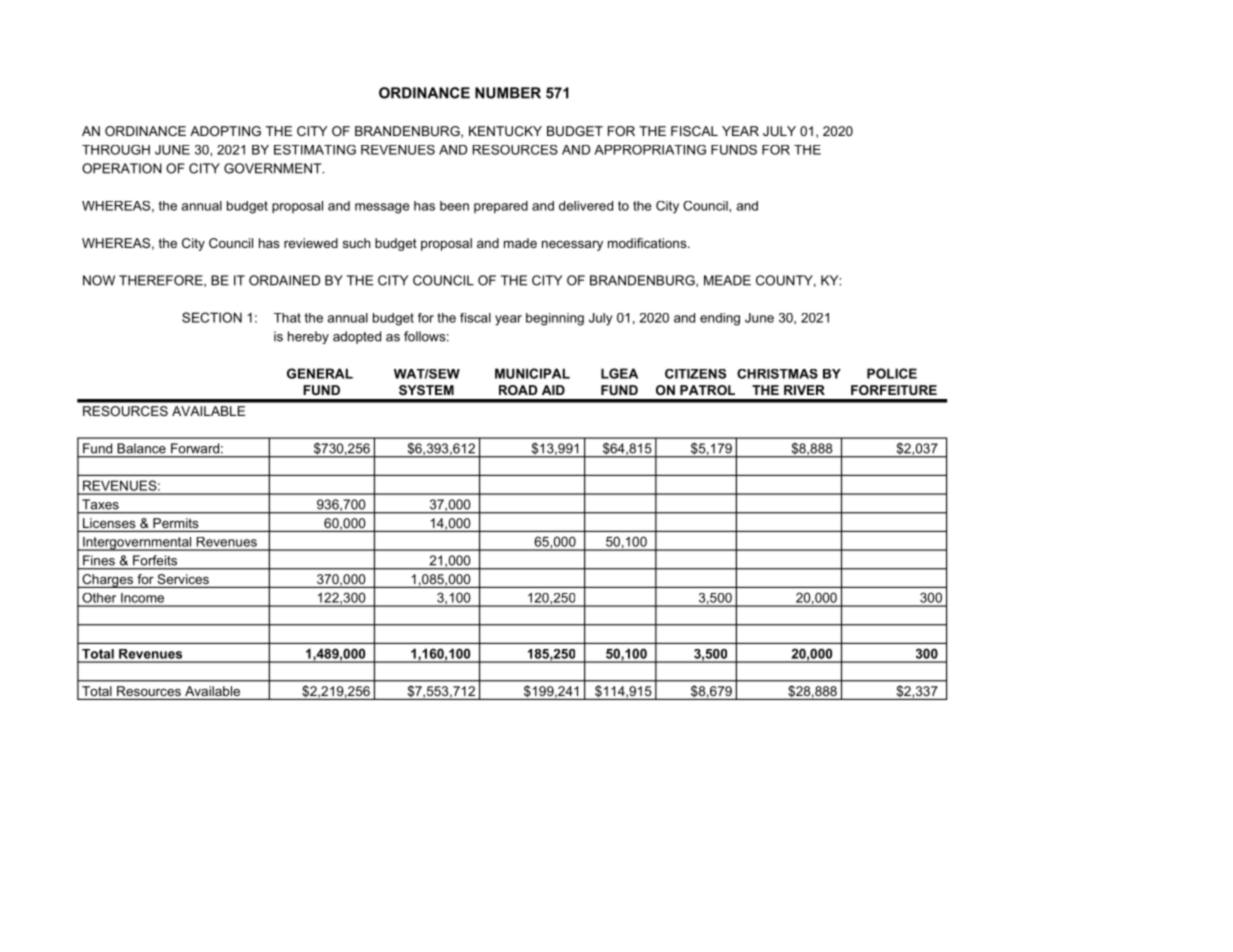  I want to click on NUMBER, so click(508, 93).
